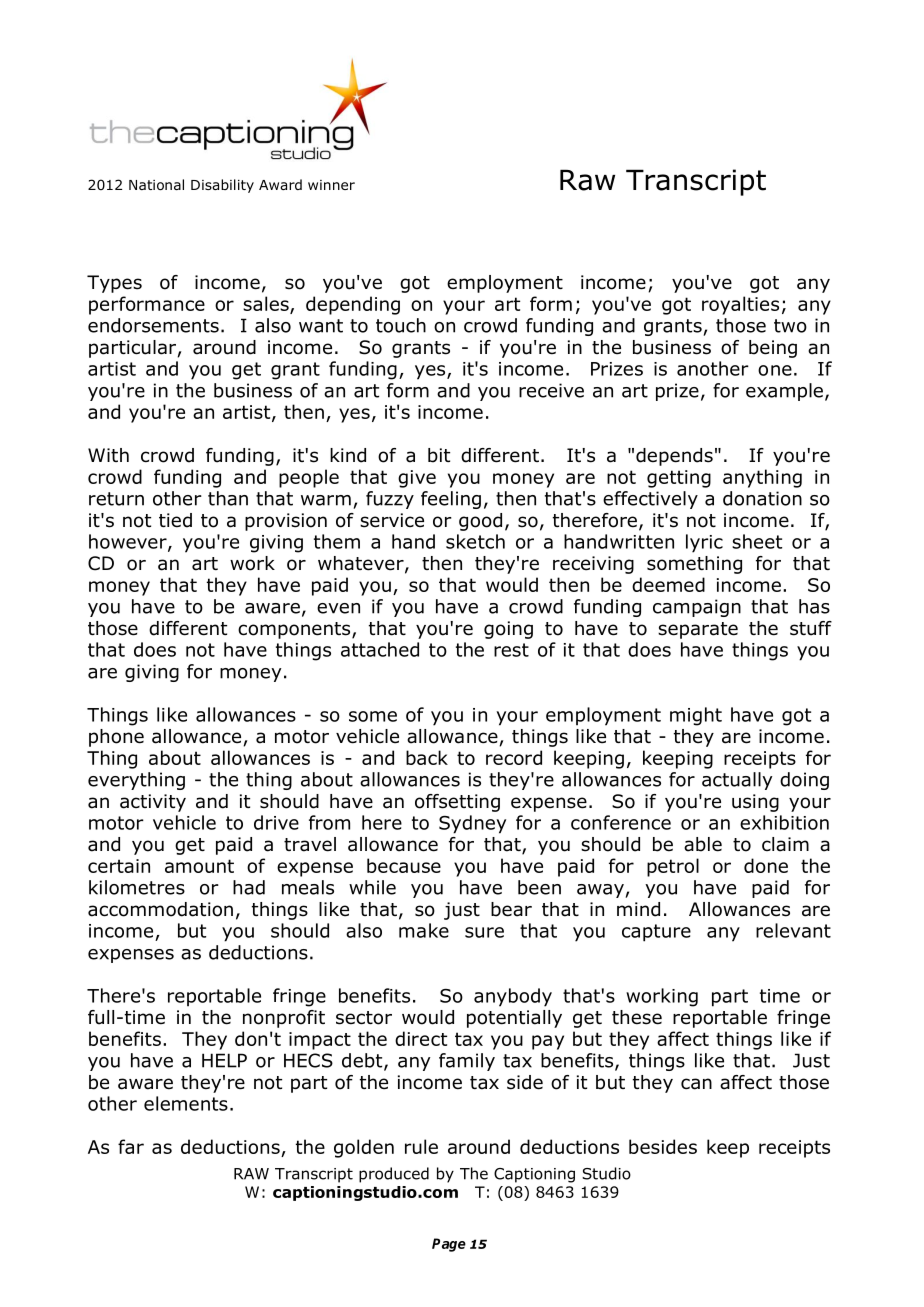  I want to click on royalties, so click(740, 305).
